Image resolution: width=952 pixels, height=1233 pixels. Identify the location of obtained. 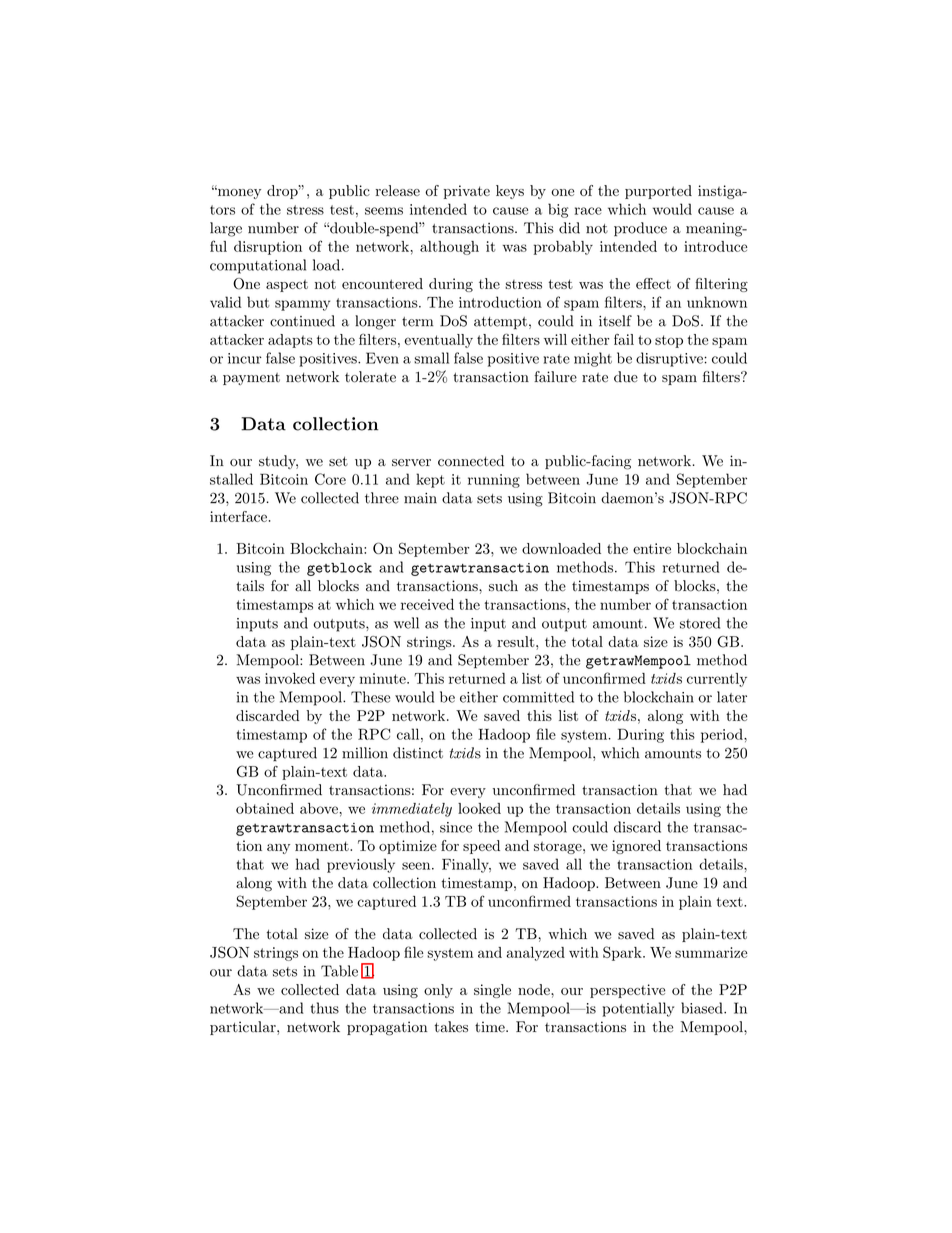
(265, 808).
